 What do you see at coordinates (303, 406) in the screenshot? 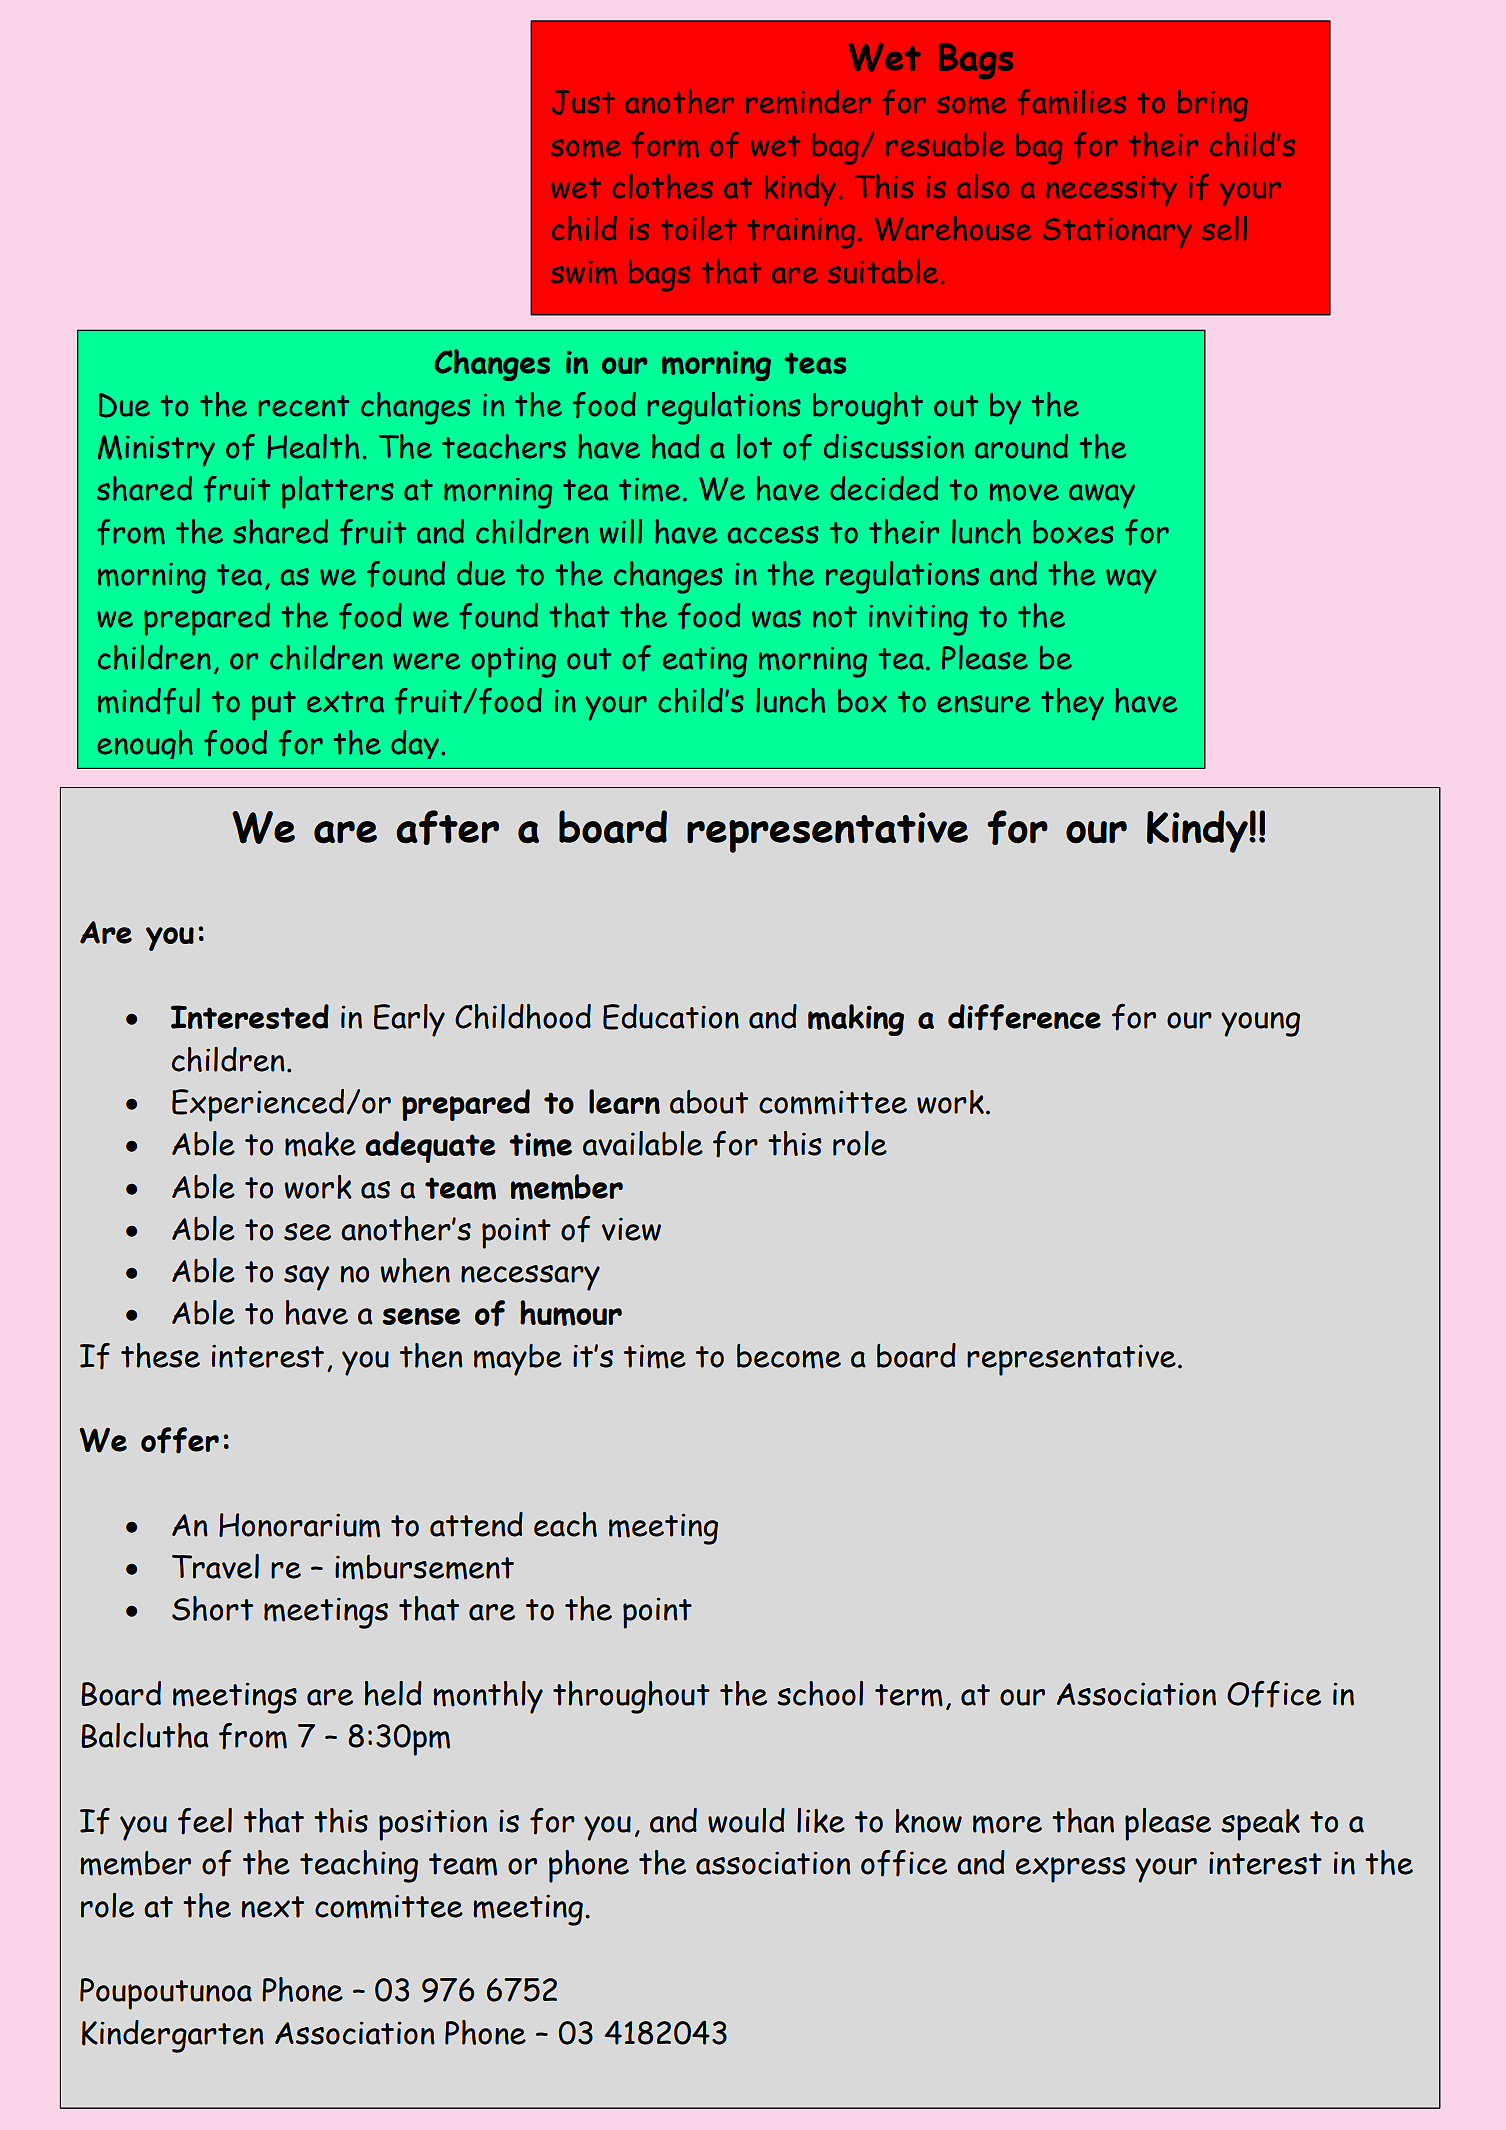
I see `recent` at bounding box center [303, 406].
